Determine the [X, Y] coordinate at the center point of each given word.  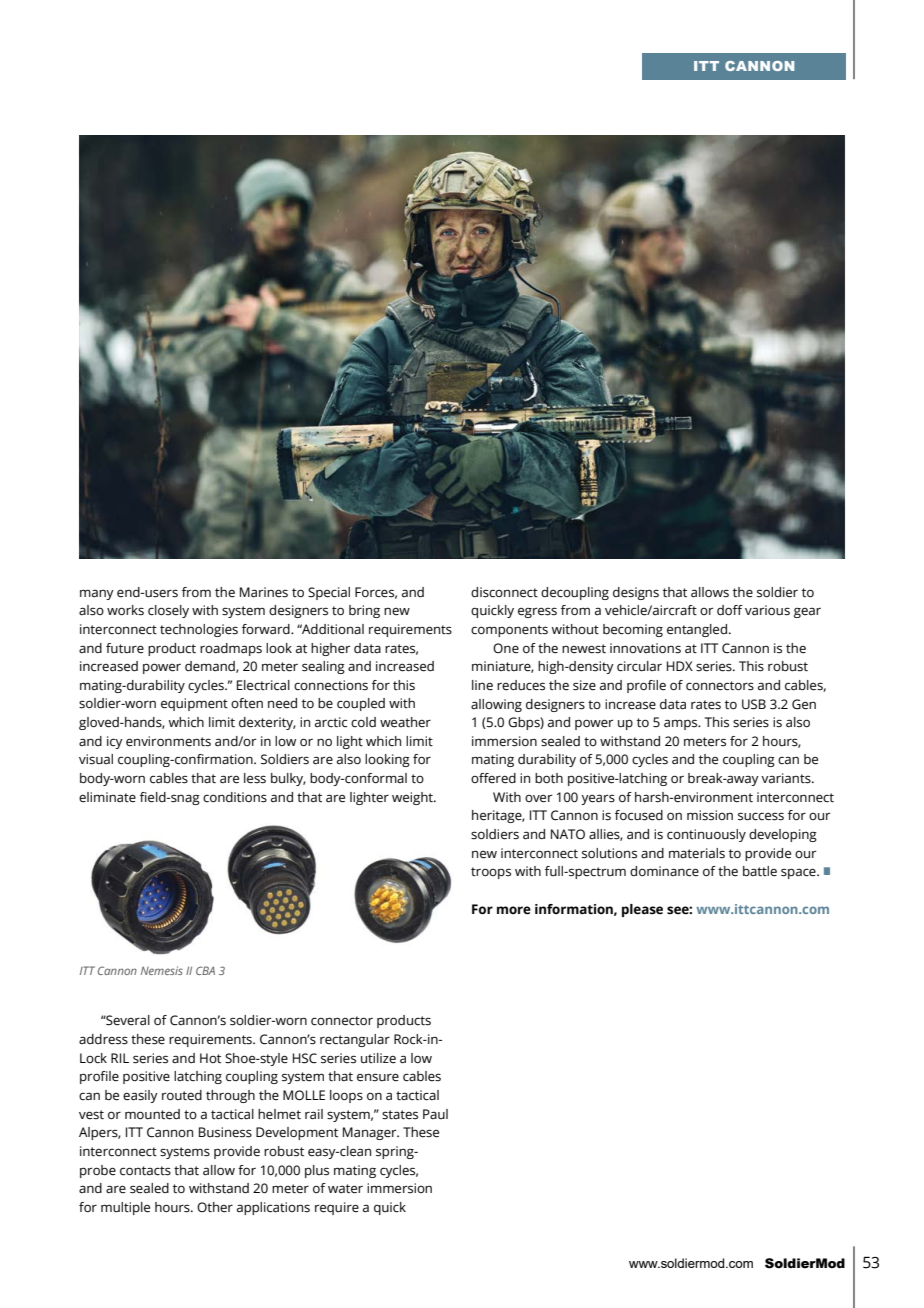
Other [215, 1207]
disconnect [504, 592]
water [345, 1189]
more [514, 910]
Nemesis [162, 970]
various [767, 610]
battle [760, 871]
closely [168, 611]
